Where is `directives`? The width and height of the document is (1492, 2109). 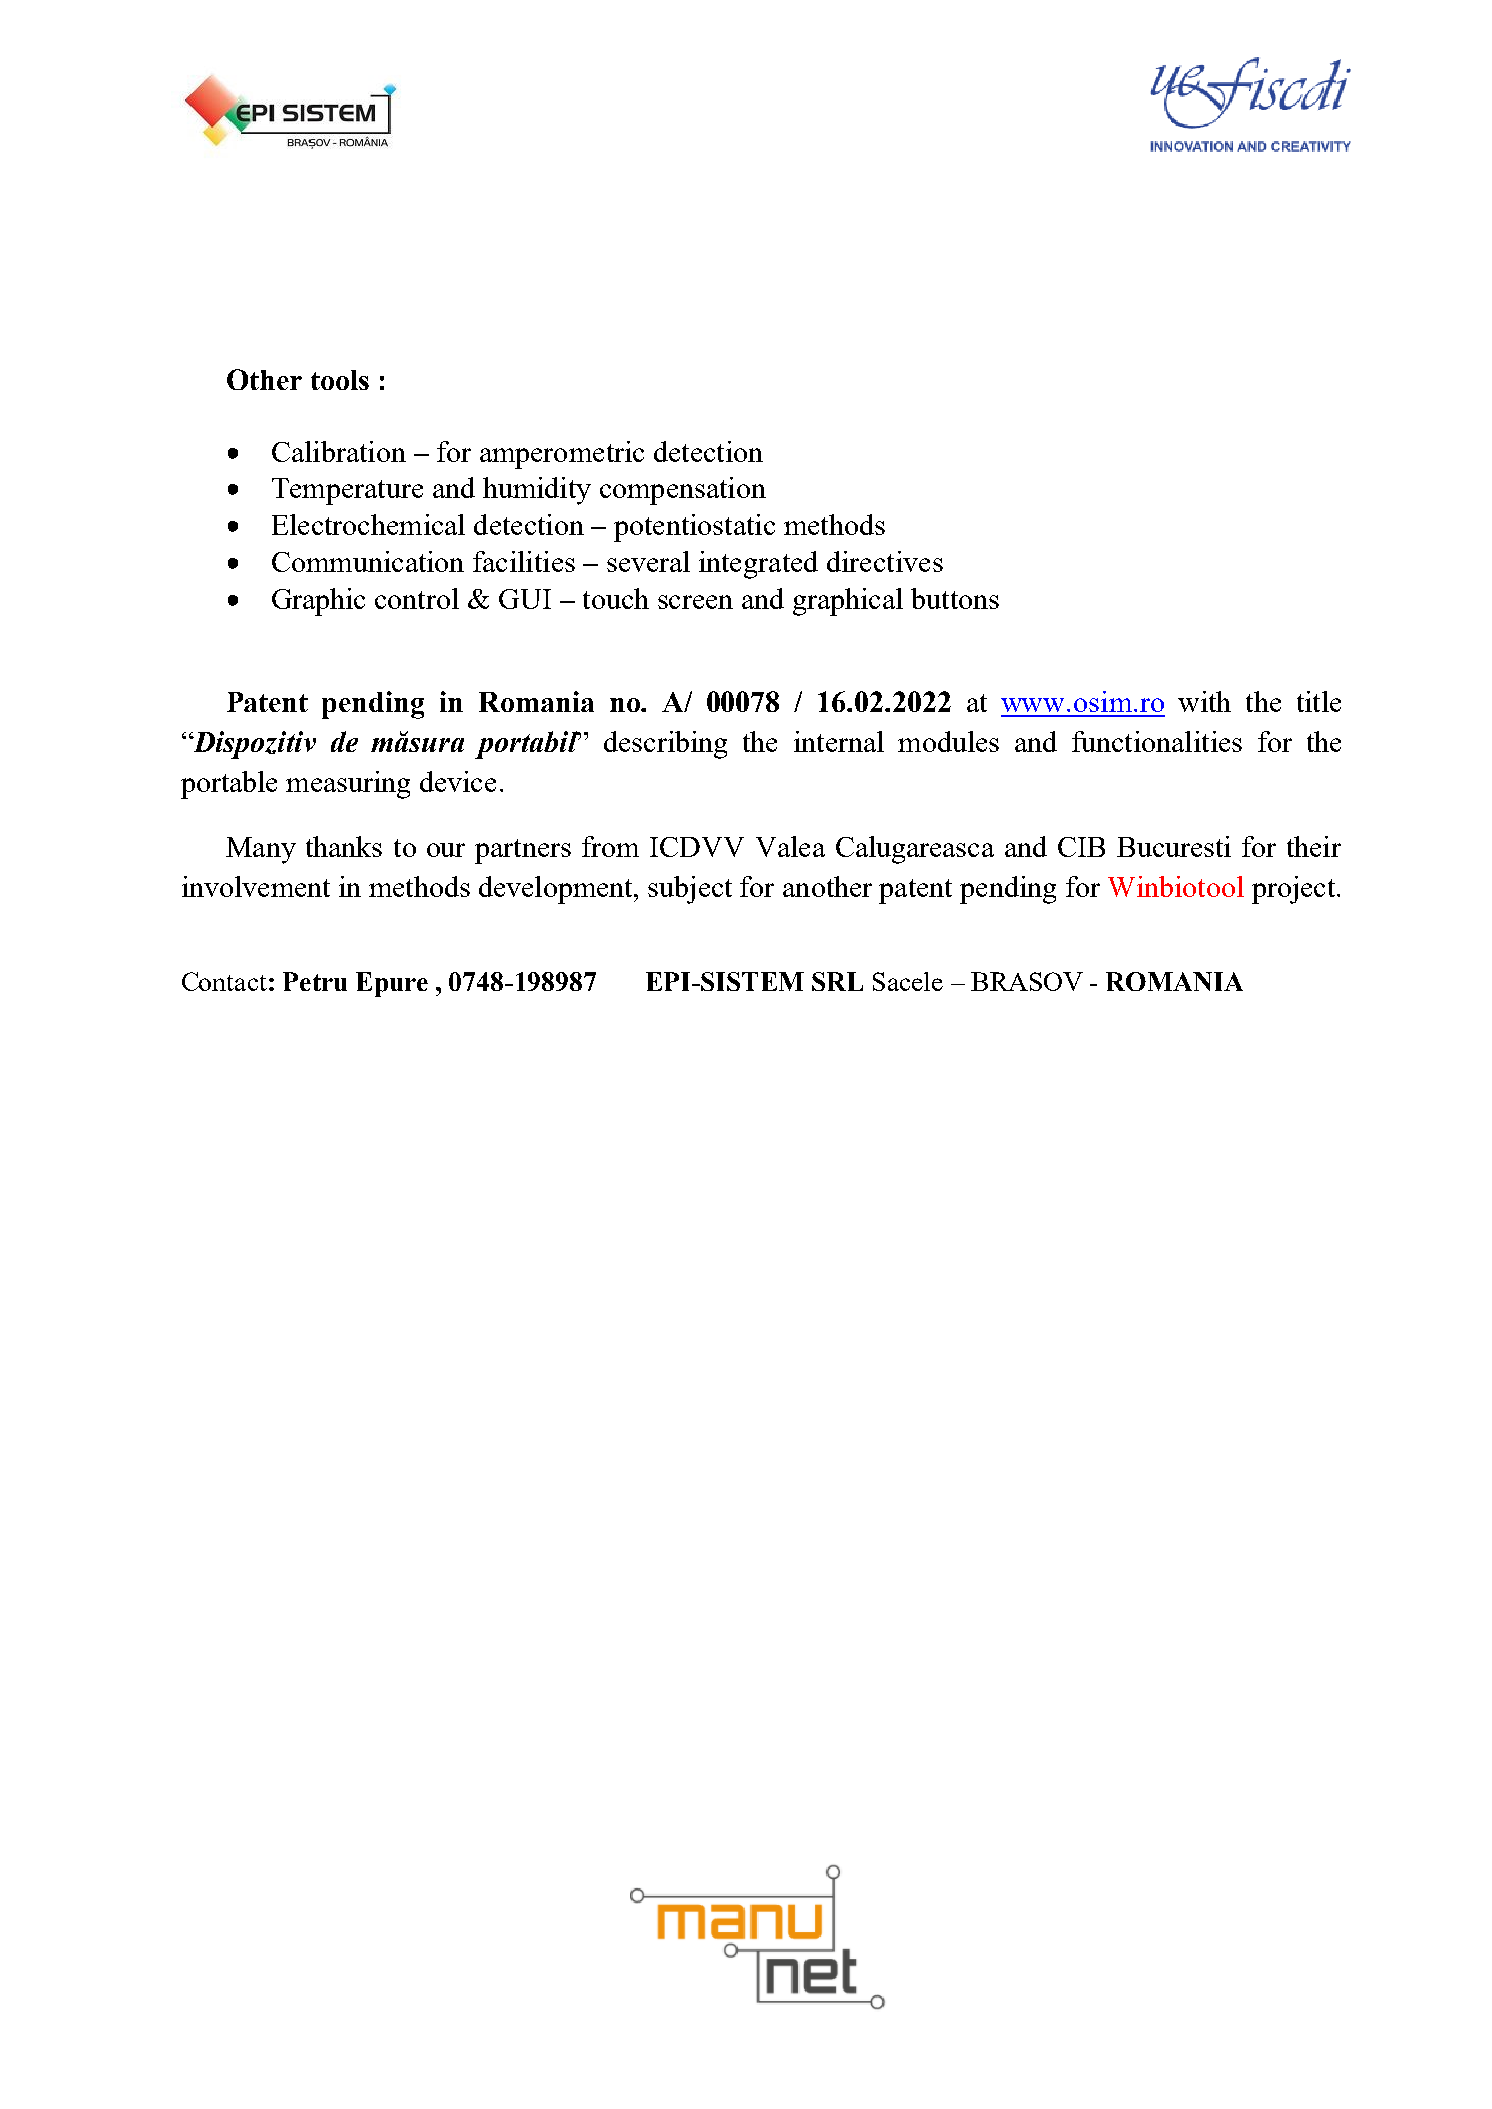
directives is located at coordinates (885, 561).
